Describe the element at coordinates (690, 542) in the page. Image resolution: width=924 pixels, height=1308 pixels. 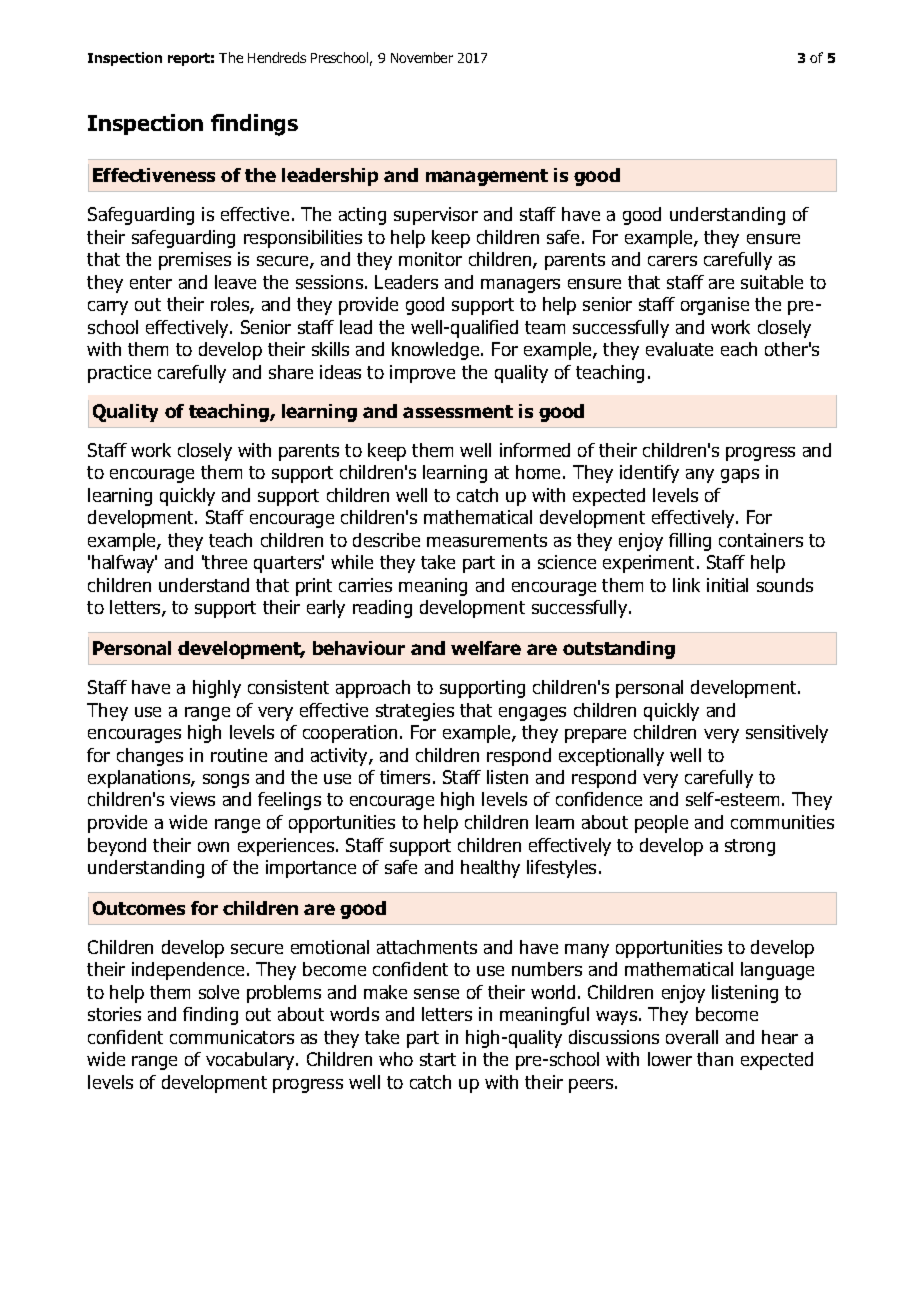
I see `filling` at that location.
